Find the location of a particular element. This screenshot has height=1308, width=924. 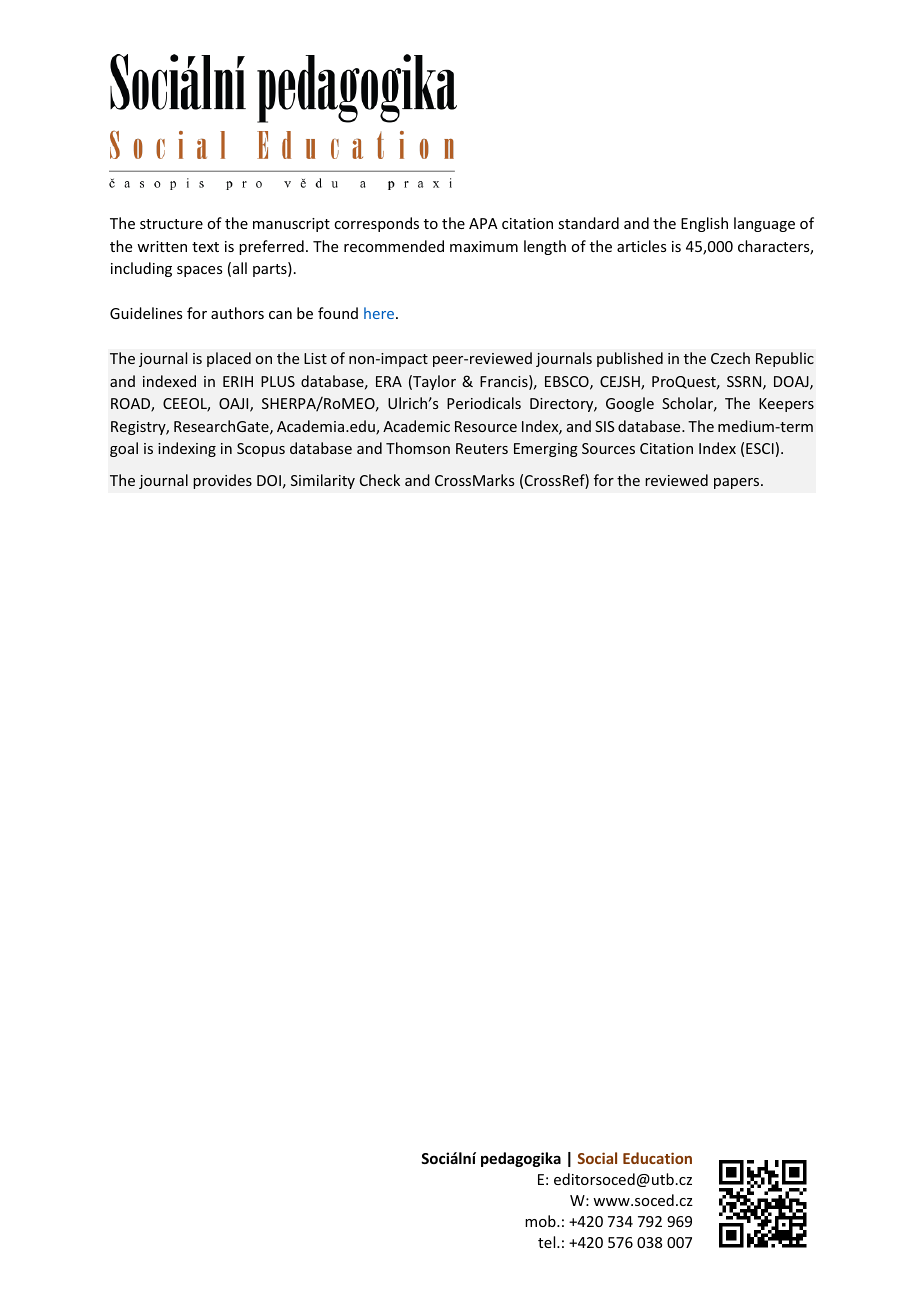

text is located at coordinates (205, 247).
